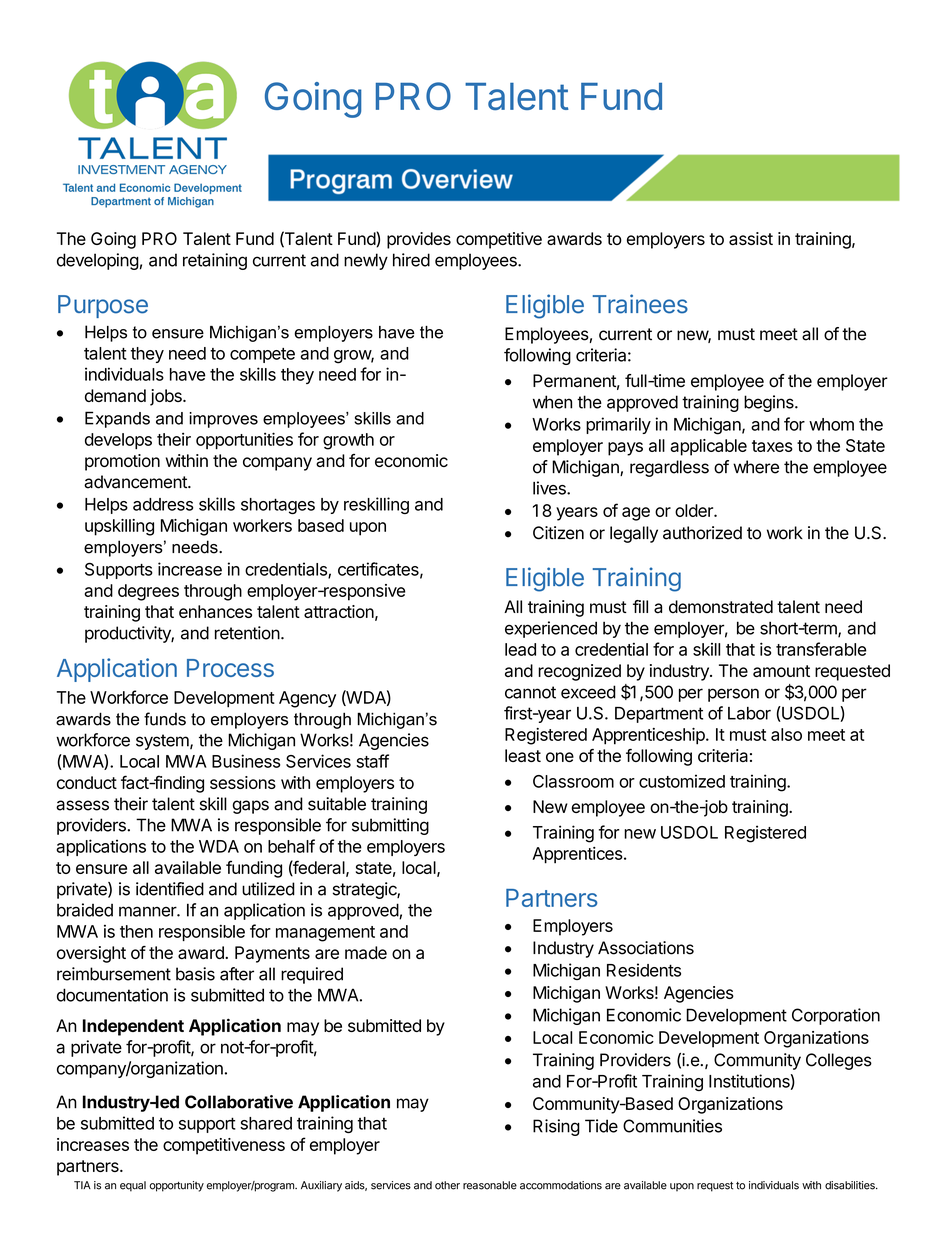 This screenshot has height=1233, width=952. Describe the element at coordinates (176, 1186) in the screenshot. I see `opportunity` at that location.
